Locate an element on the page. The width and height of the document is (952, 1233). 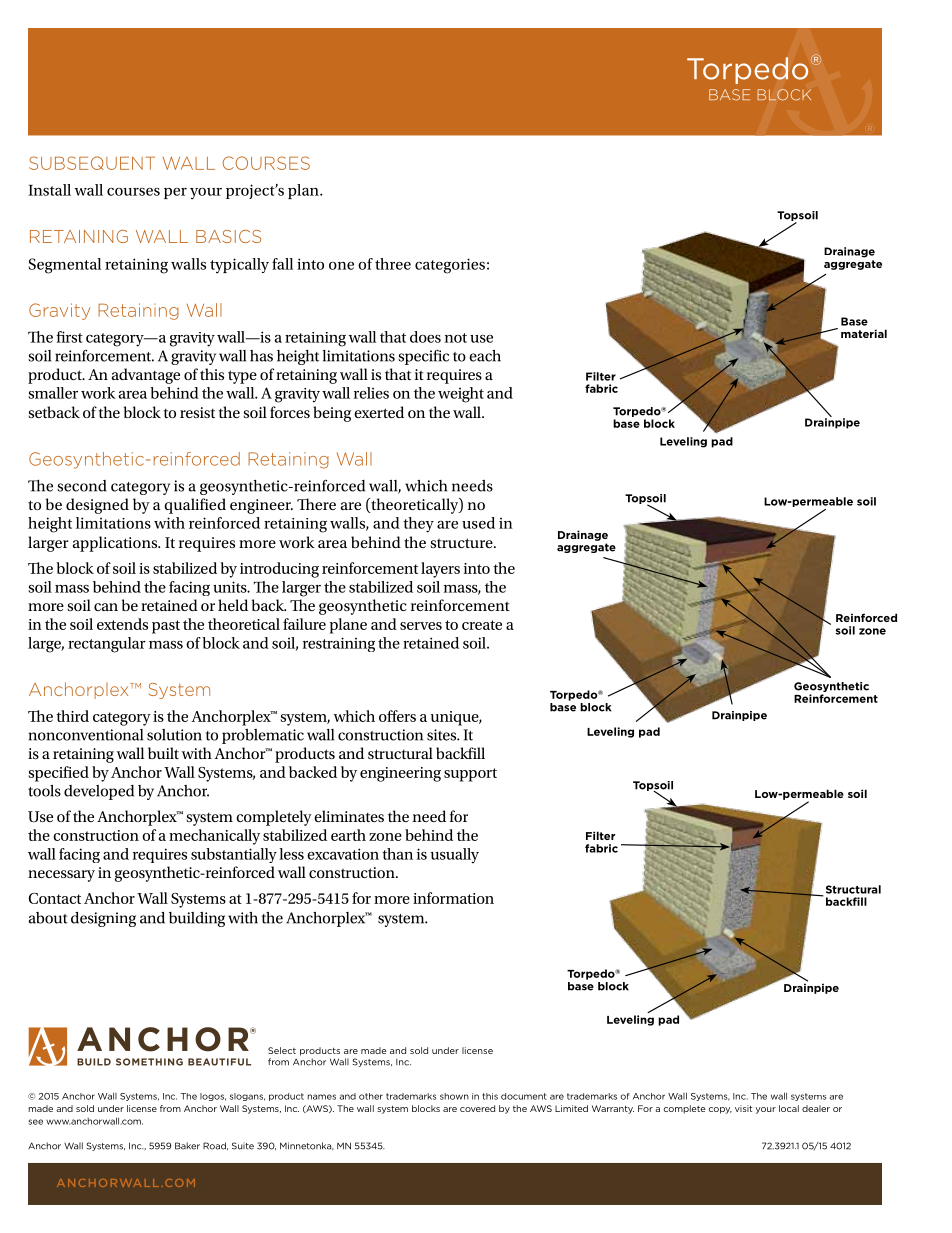
used is located at coordinates (478, 523).
